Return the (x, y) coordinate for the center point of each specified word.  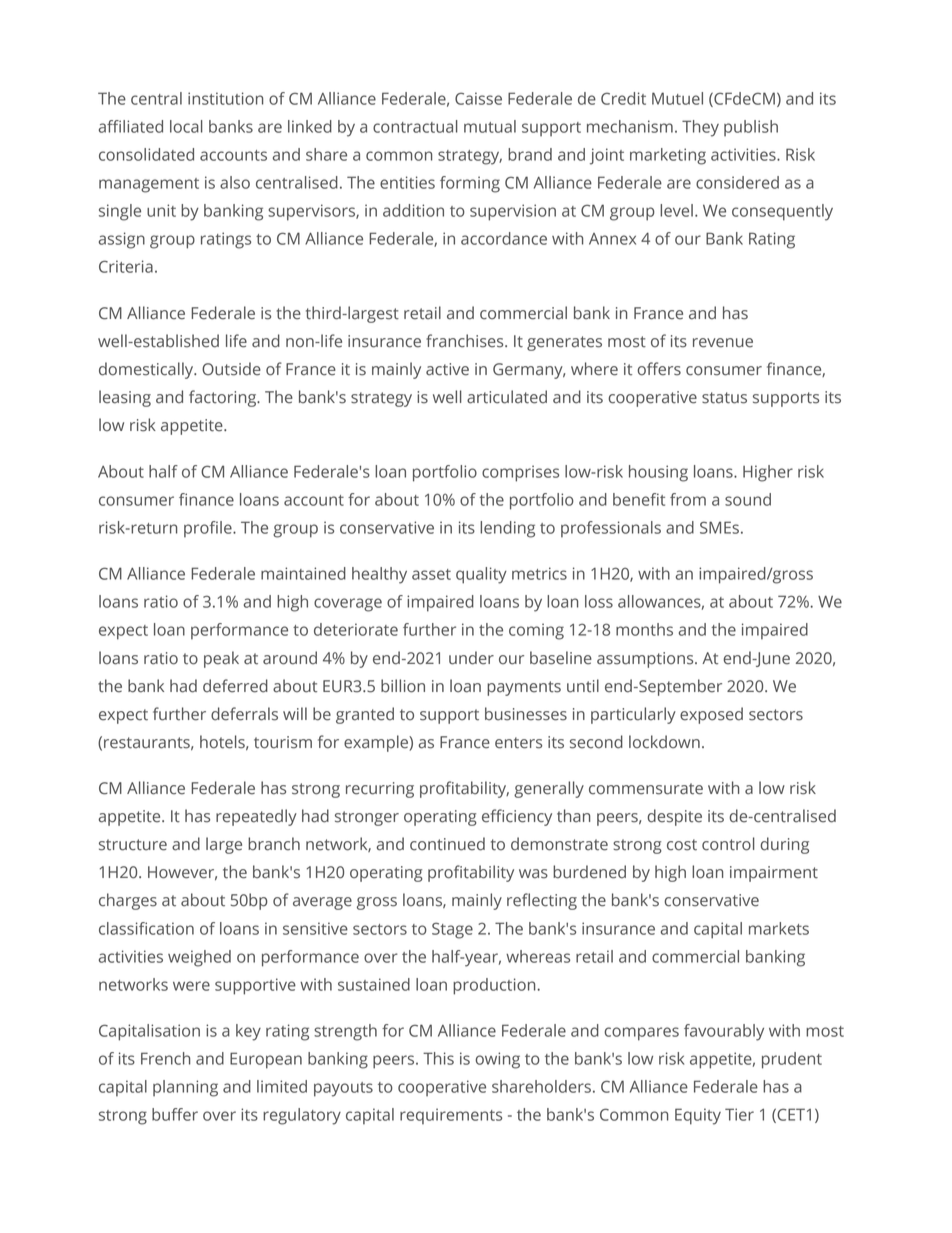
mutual (490, 126)
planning (185, 1088)
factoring (224, 398)
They (700, 128)
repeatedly (256, 817)
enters (518, 743)
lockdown (664, 742)
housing (658, 473)
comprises (520, 473)
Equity (698, 1116)
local (186, 126)
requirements (451, 1116)
